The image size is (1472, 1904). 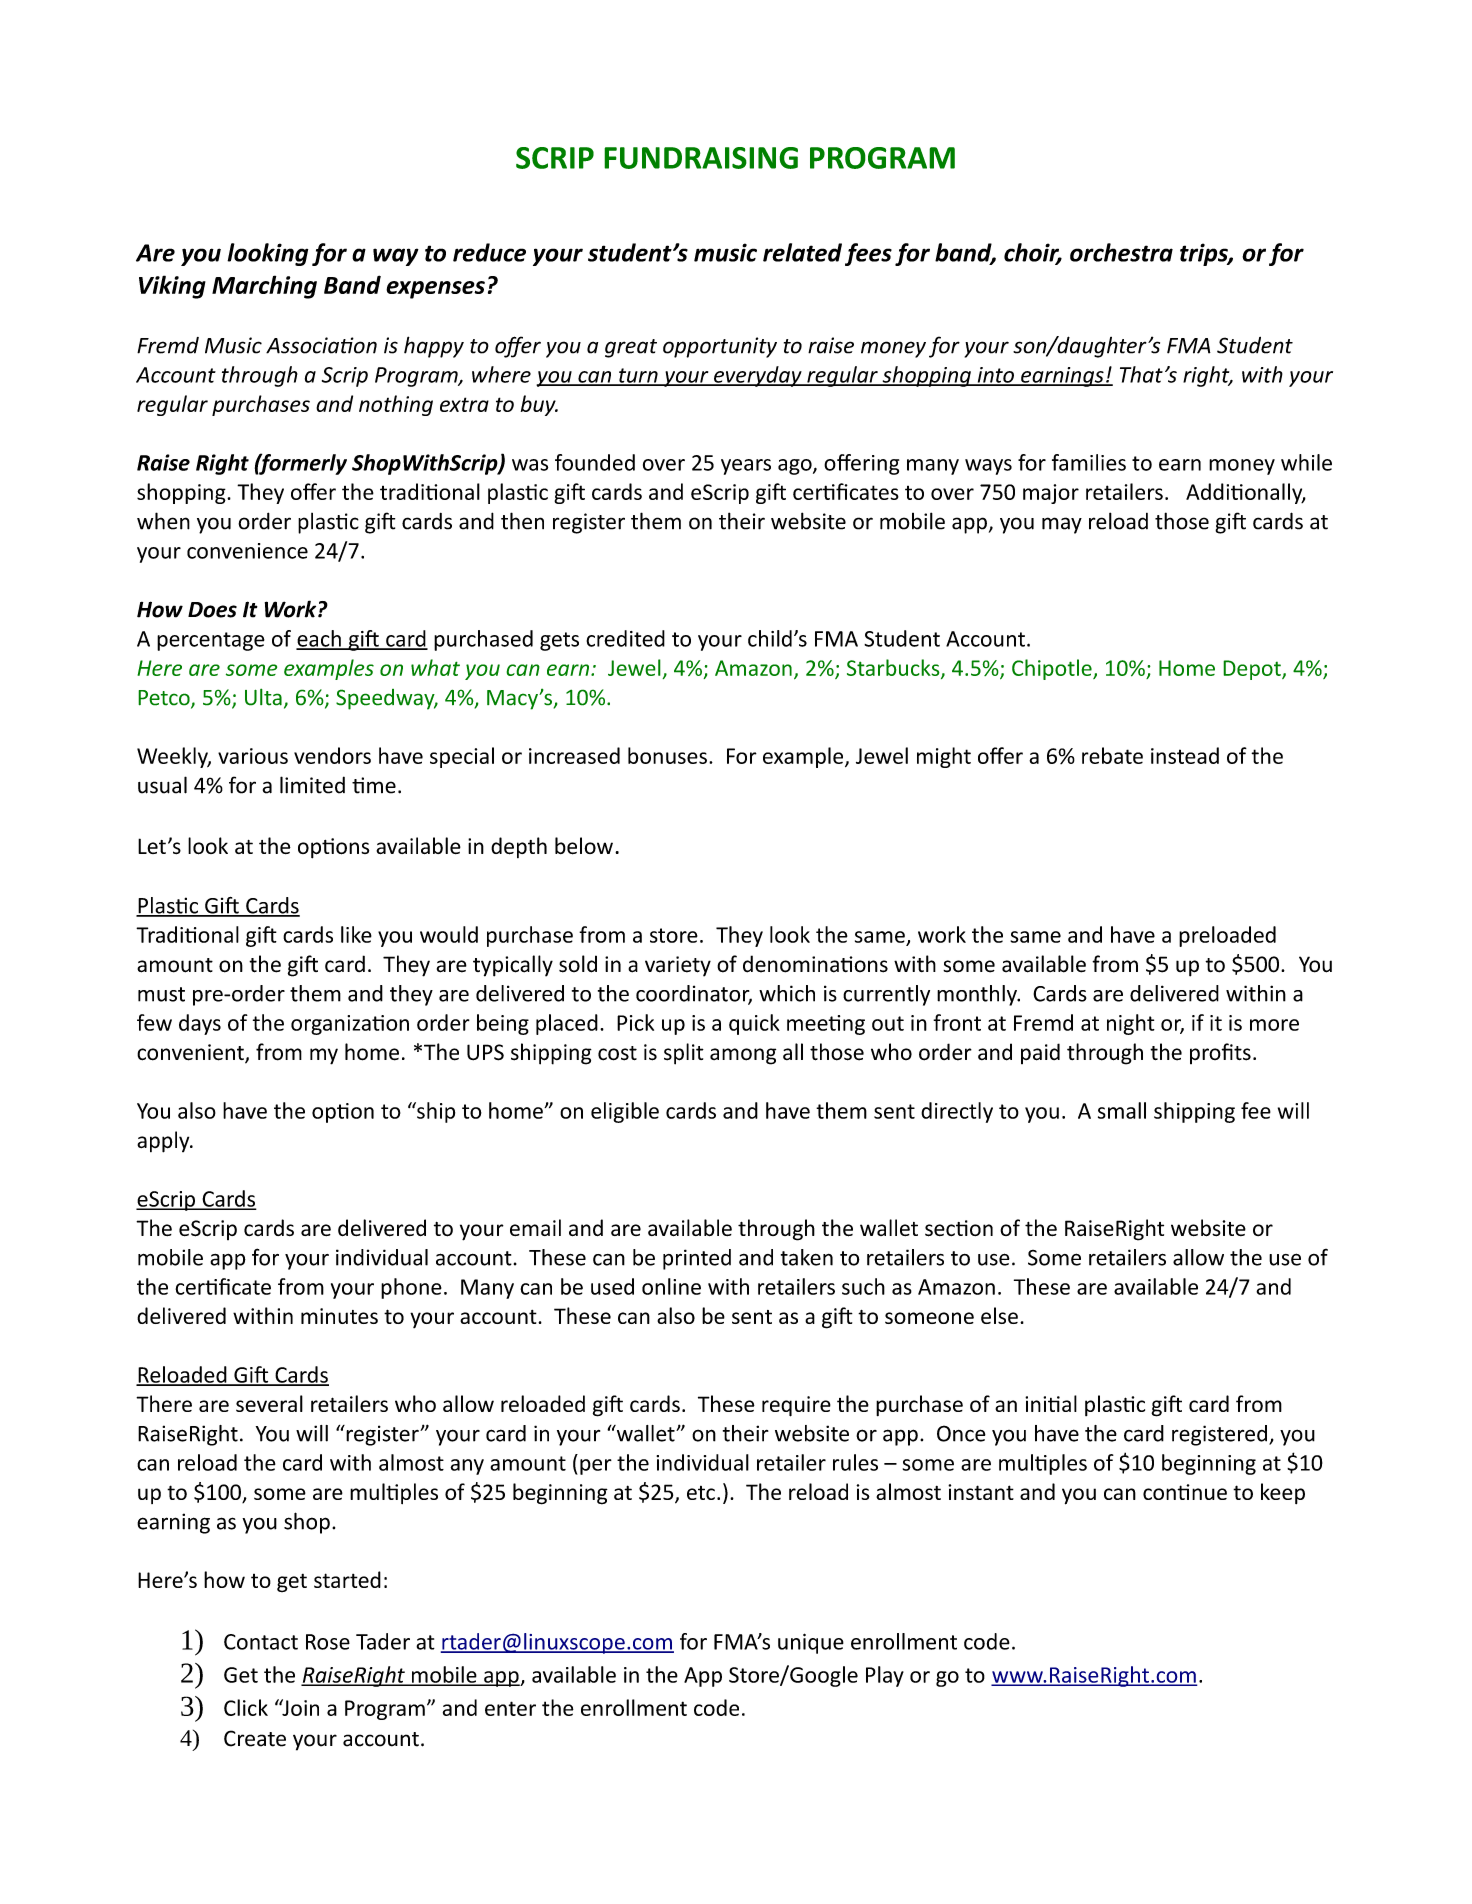 I want to click on Marching, so click(x=264, y=287).
